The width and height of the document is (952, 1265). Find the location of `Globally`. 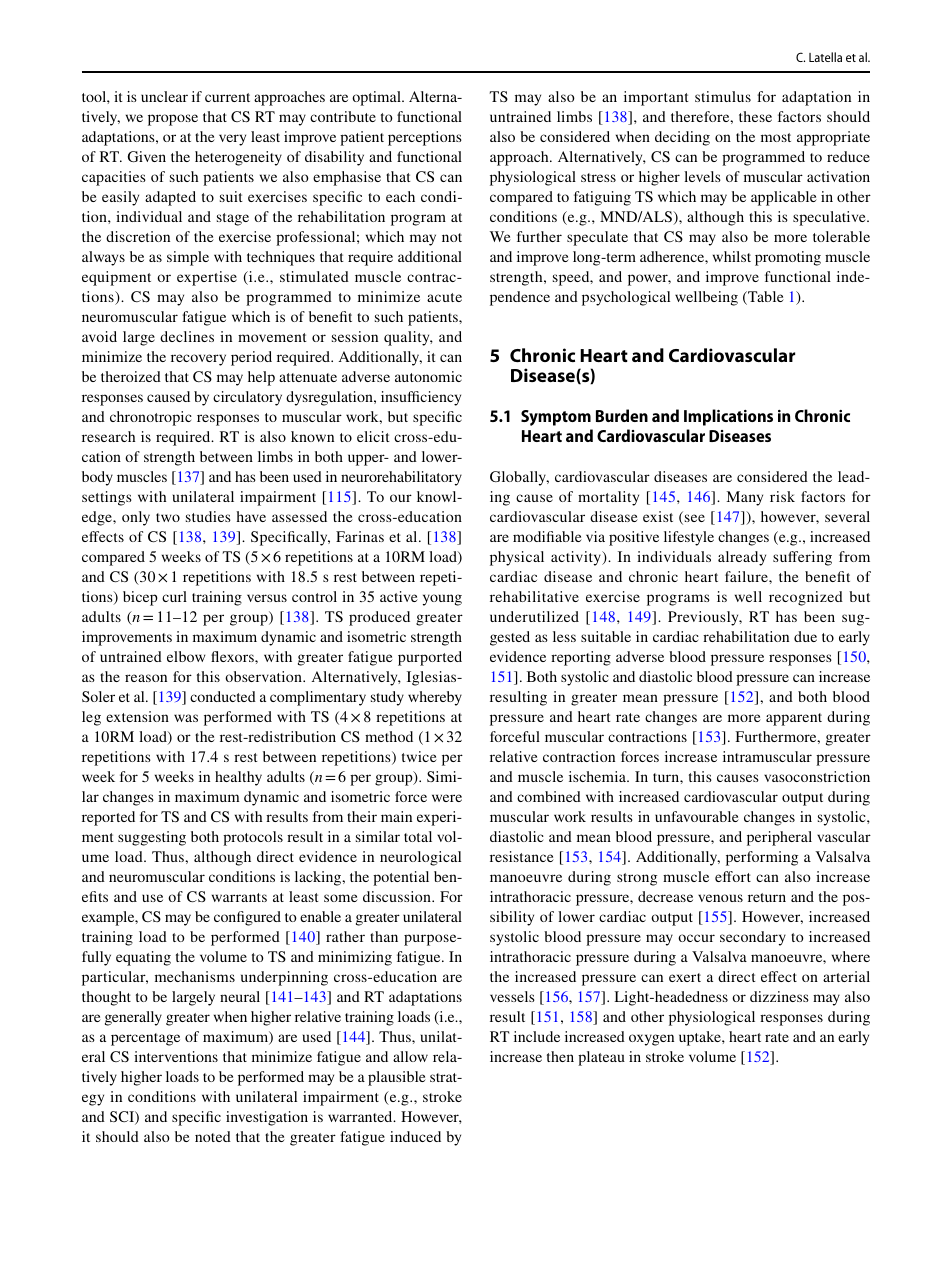

Globally is located at coordinates (519, 478).
